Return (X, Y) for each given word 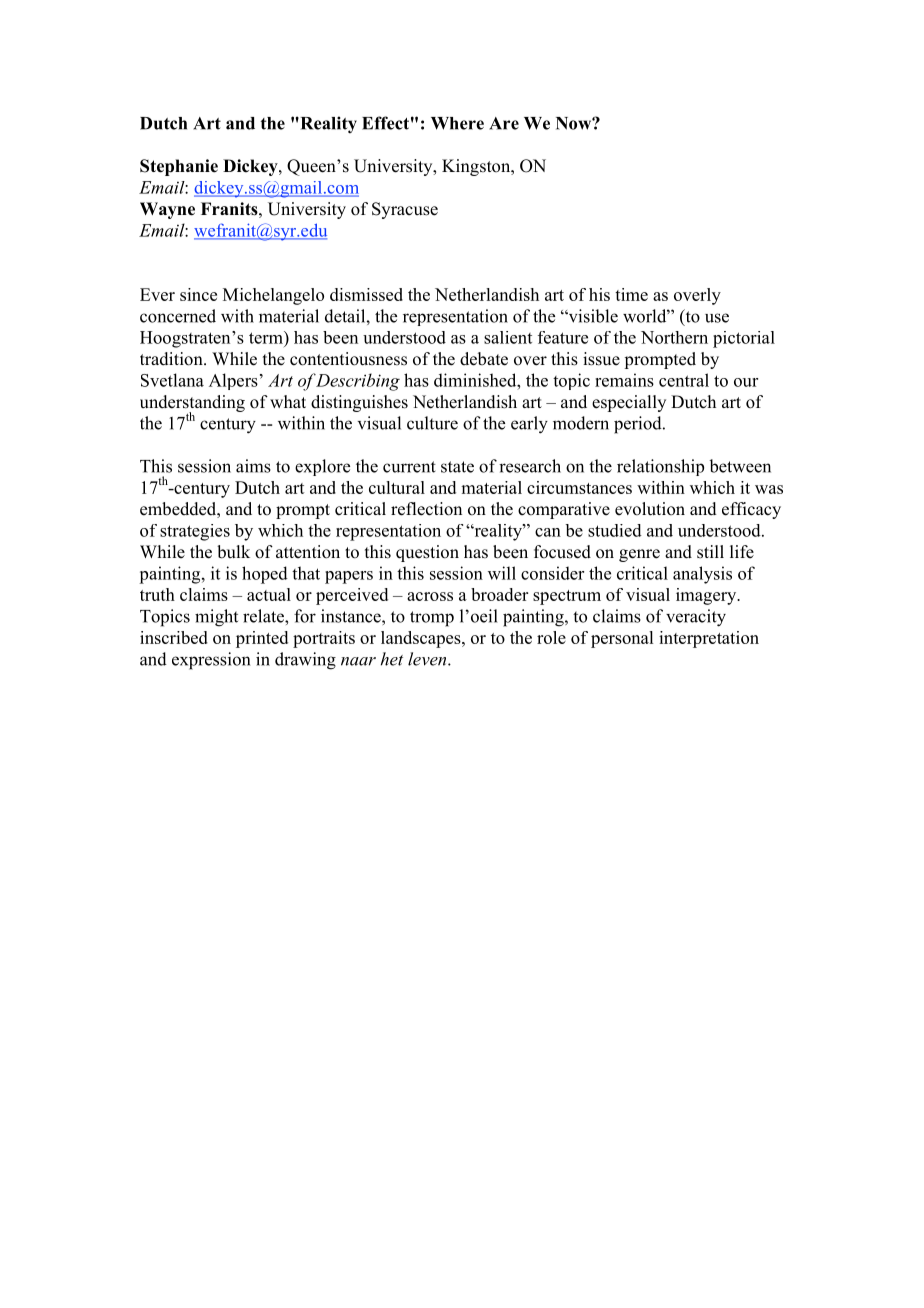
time (631, 294)
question (427, 553)
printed (262, 639)
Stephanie (179, 167)
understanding (192, 404)
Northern (674, 337)
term (267, 337)
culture (432, 423)
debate (484, 359)
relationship (660, 467)
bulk (233, 552)
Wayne (167, 210)
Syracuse (405, 210)
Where (457, 123)
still (710, 552)
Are (504, 123)
